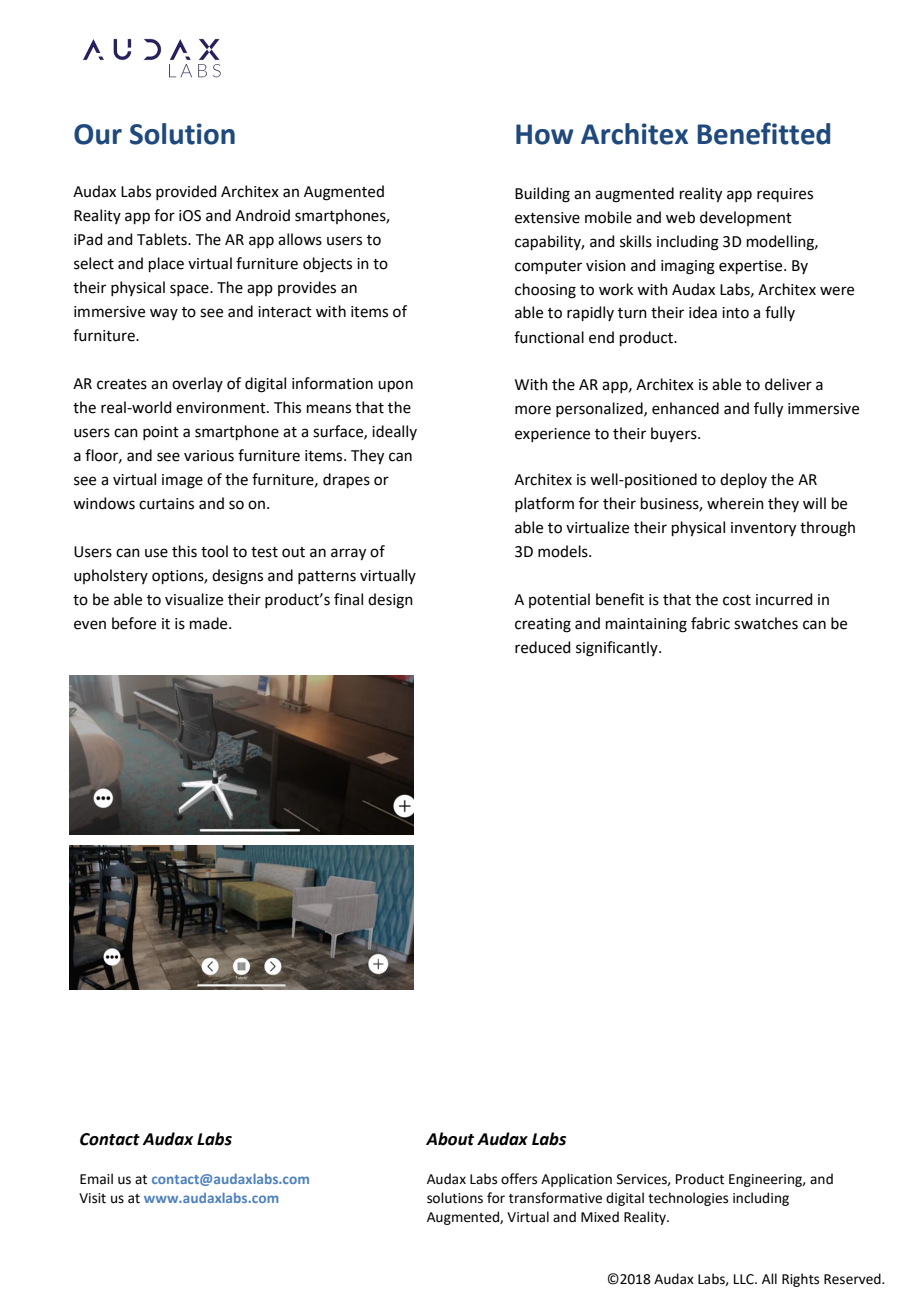 This document has width=924, height=1307. What do you see at coordinates (542, 195) in the document?
I see `Building` at bounding box center [542, 195].
